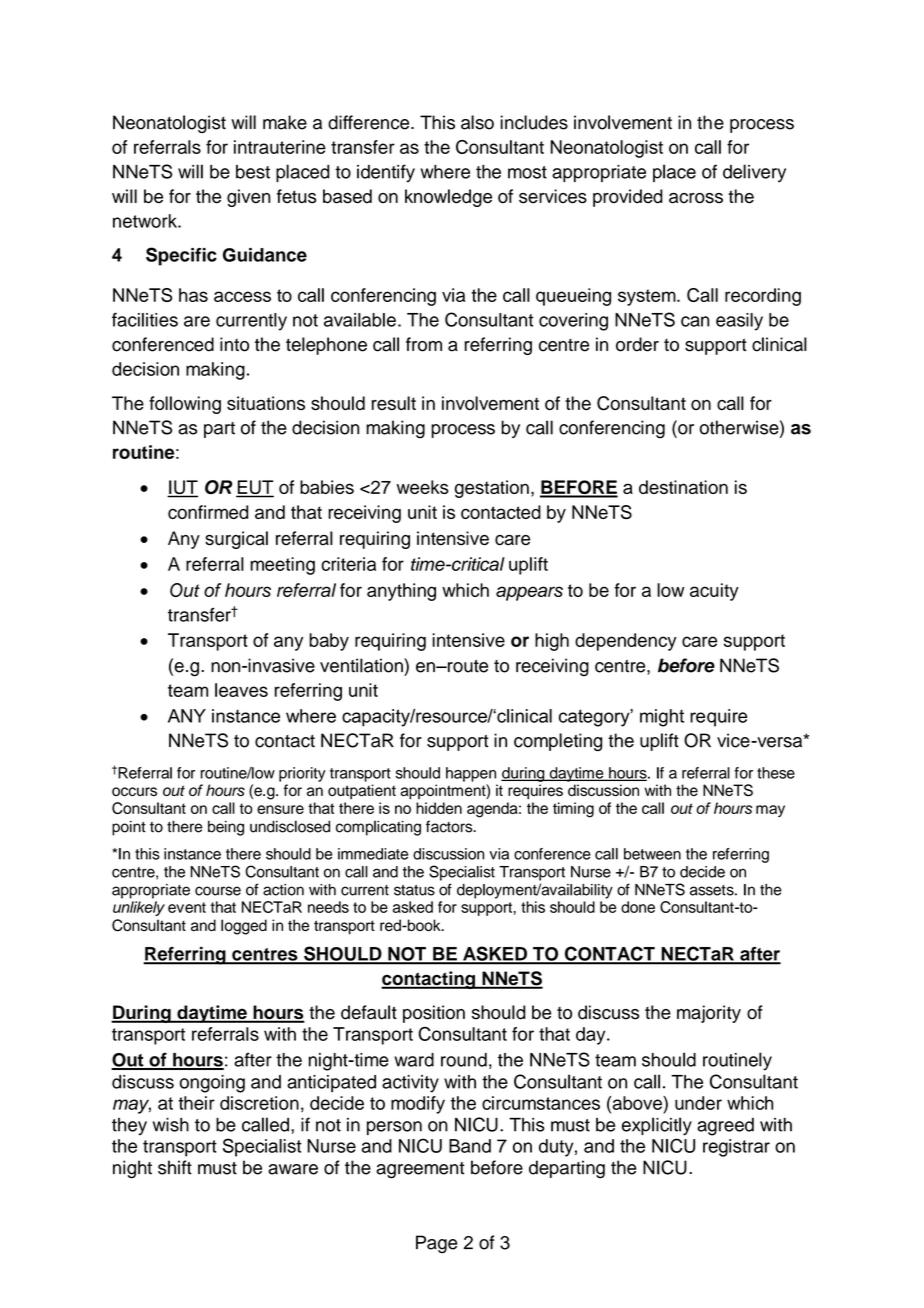 Image resolution: width=924 pixels, height=1308 pixels. I want to click on shift, so click(175, 1167).
